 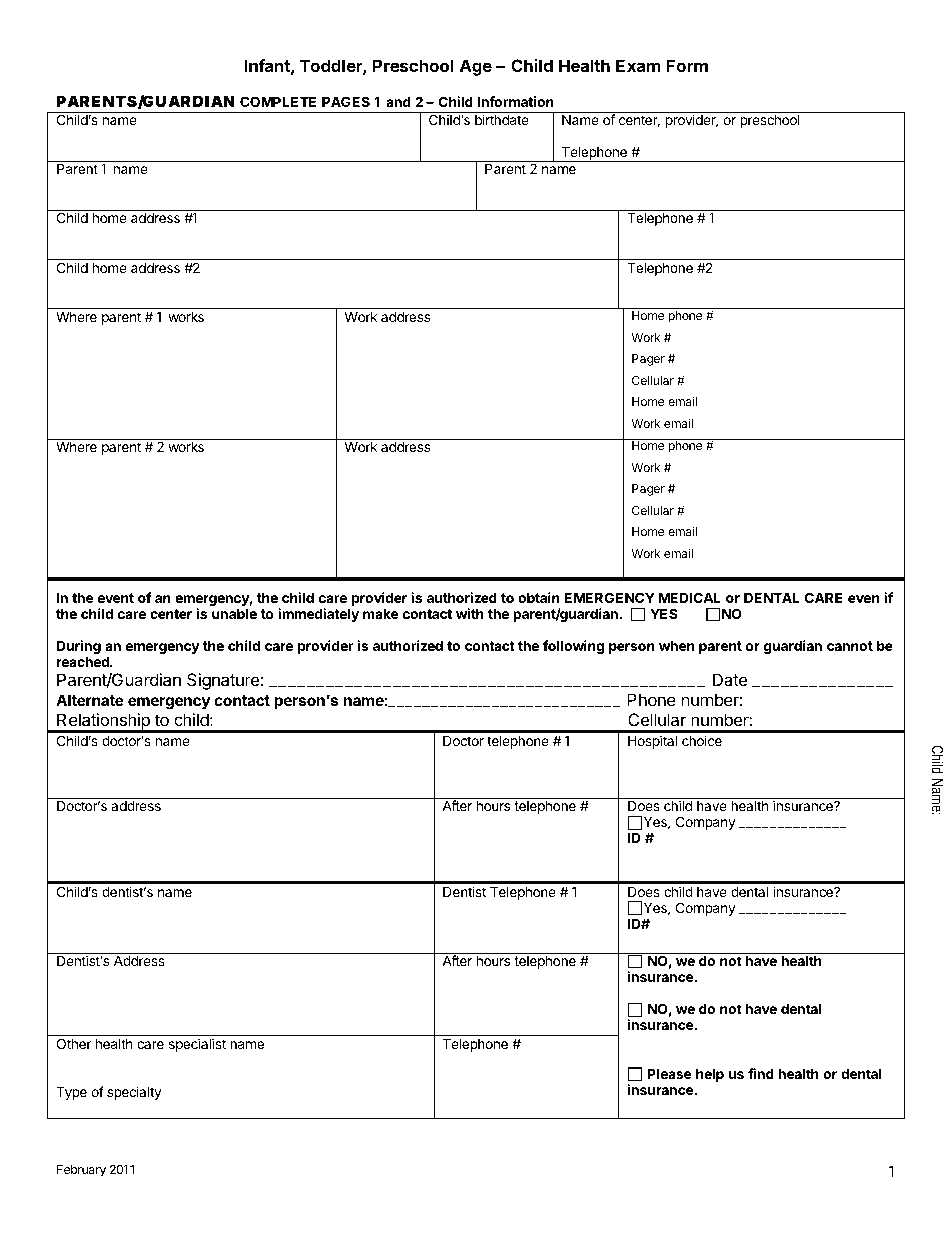 I want to click on and, so click(x=398, y=101).
